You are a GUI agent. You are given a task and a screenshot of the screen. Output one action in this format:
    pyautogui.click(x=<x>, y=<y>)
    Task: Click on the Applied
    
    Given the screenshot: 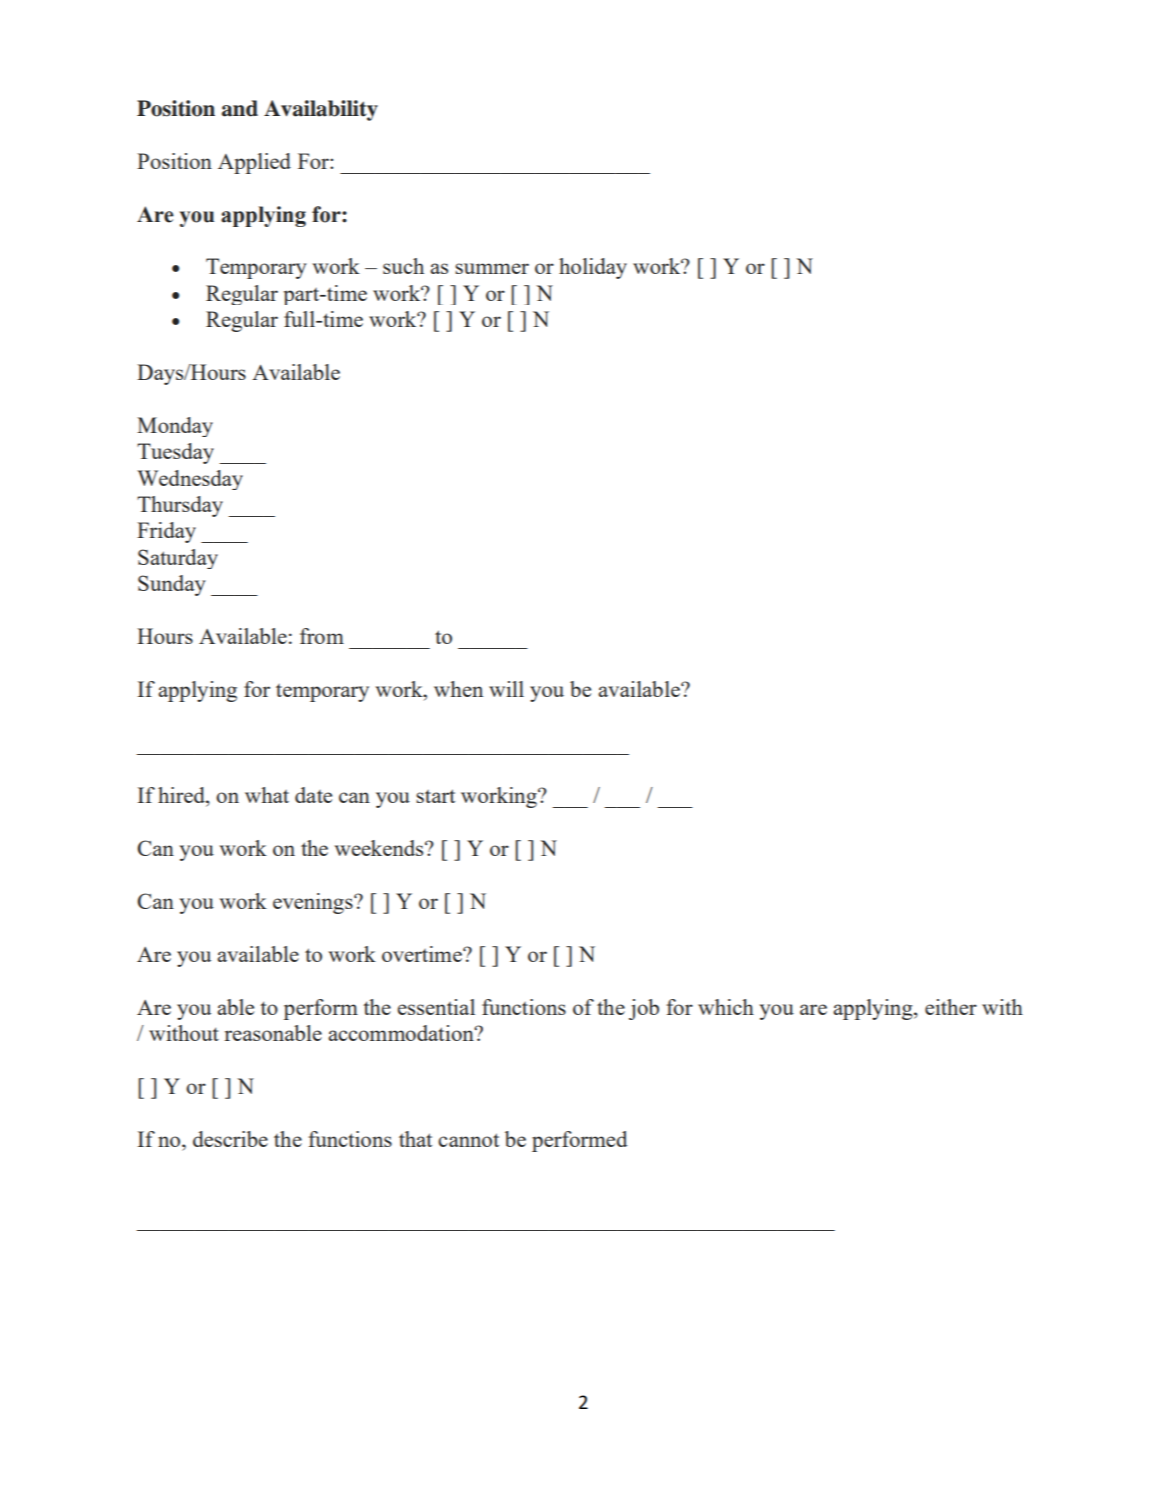 What is the action you would take?
    pyautogui.click(x=254, y=163)
